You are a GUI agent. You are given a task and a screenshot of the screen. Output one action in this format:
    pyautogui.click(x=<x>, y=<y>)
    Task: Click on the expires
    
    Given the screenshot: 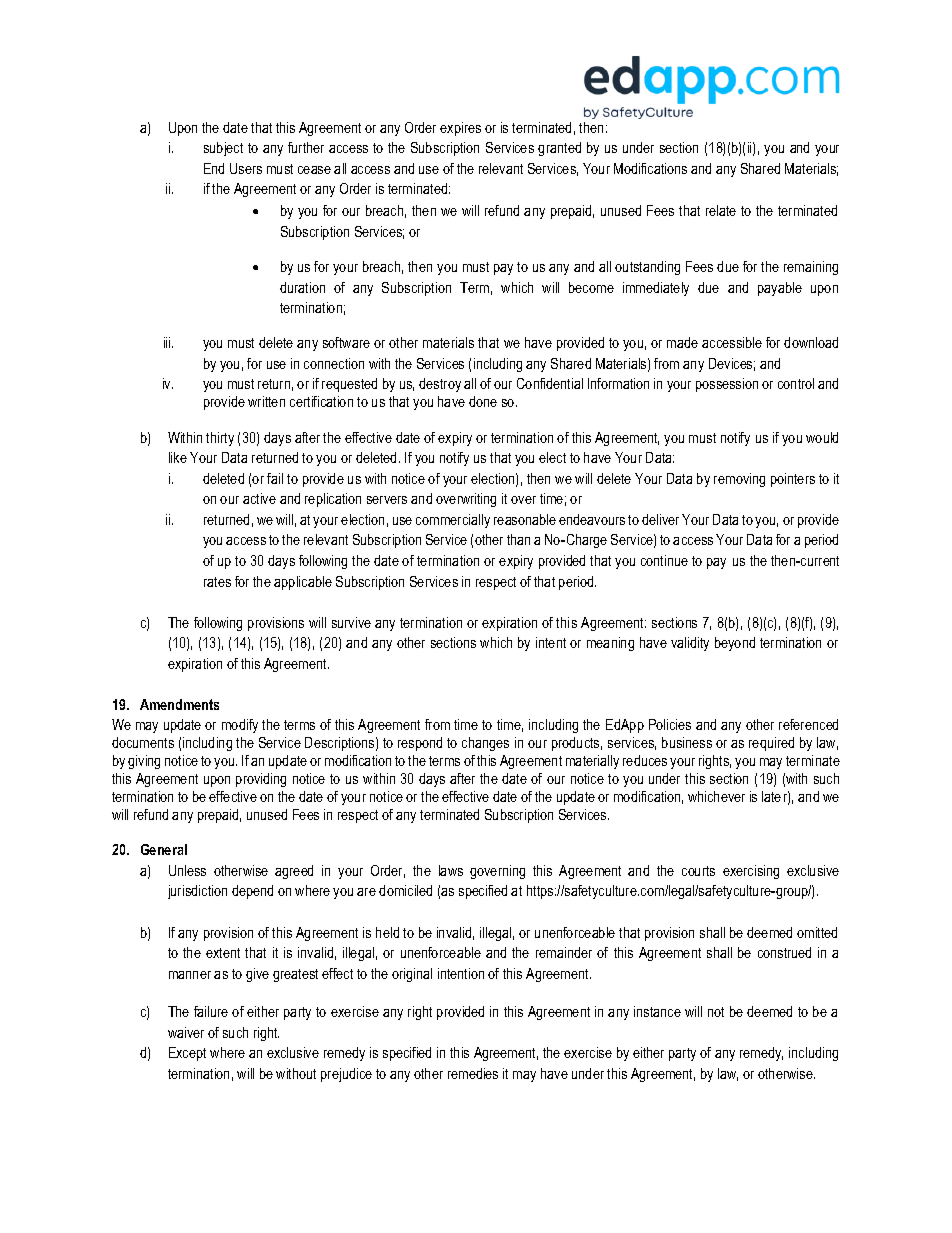 What is the action you would take?
    pyautogui.click(x=460, y=129)
